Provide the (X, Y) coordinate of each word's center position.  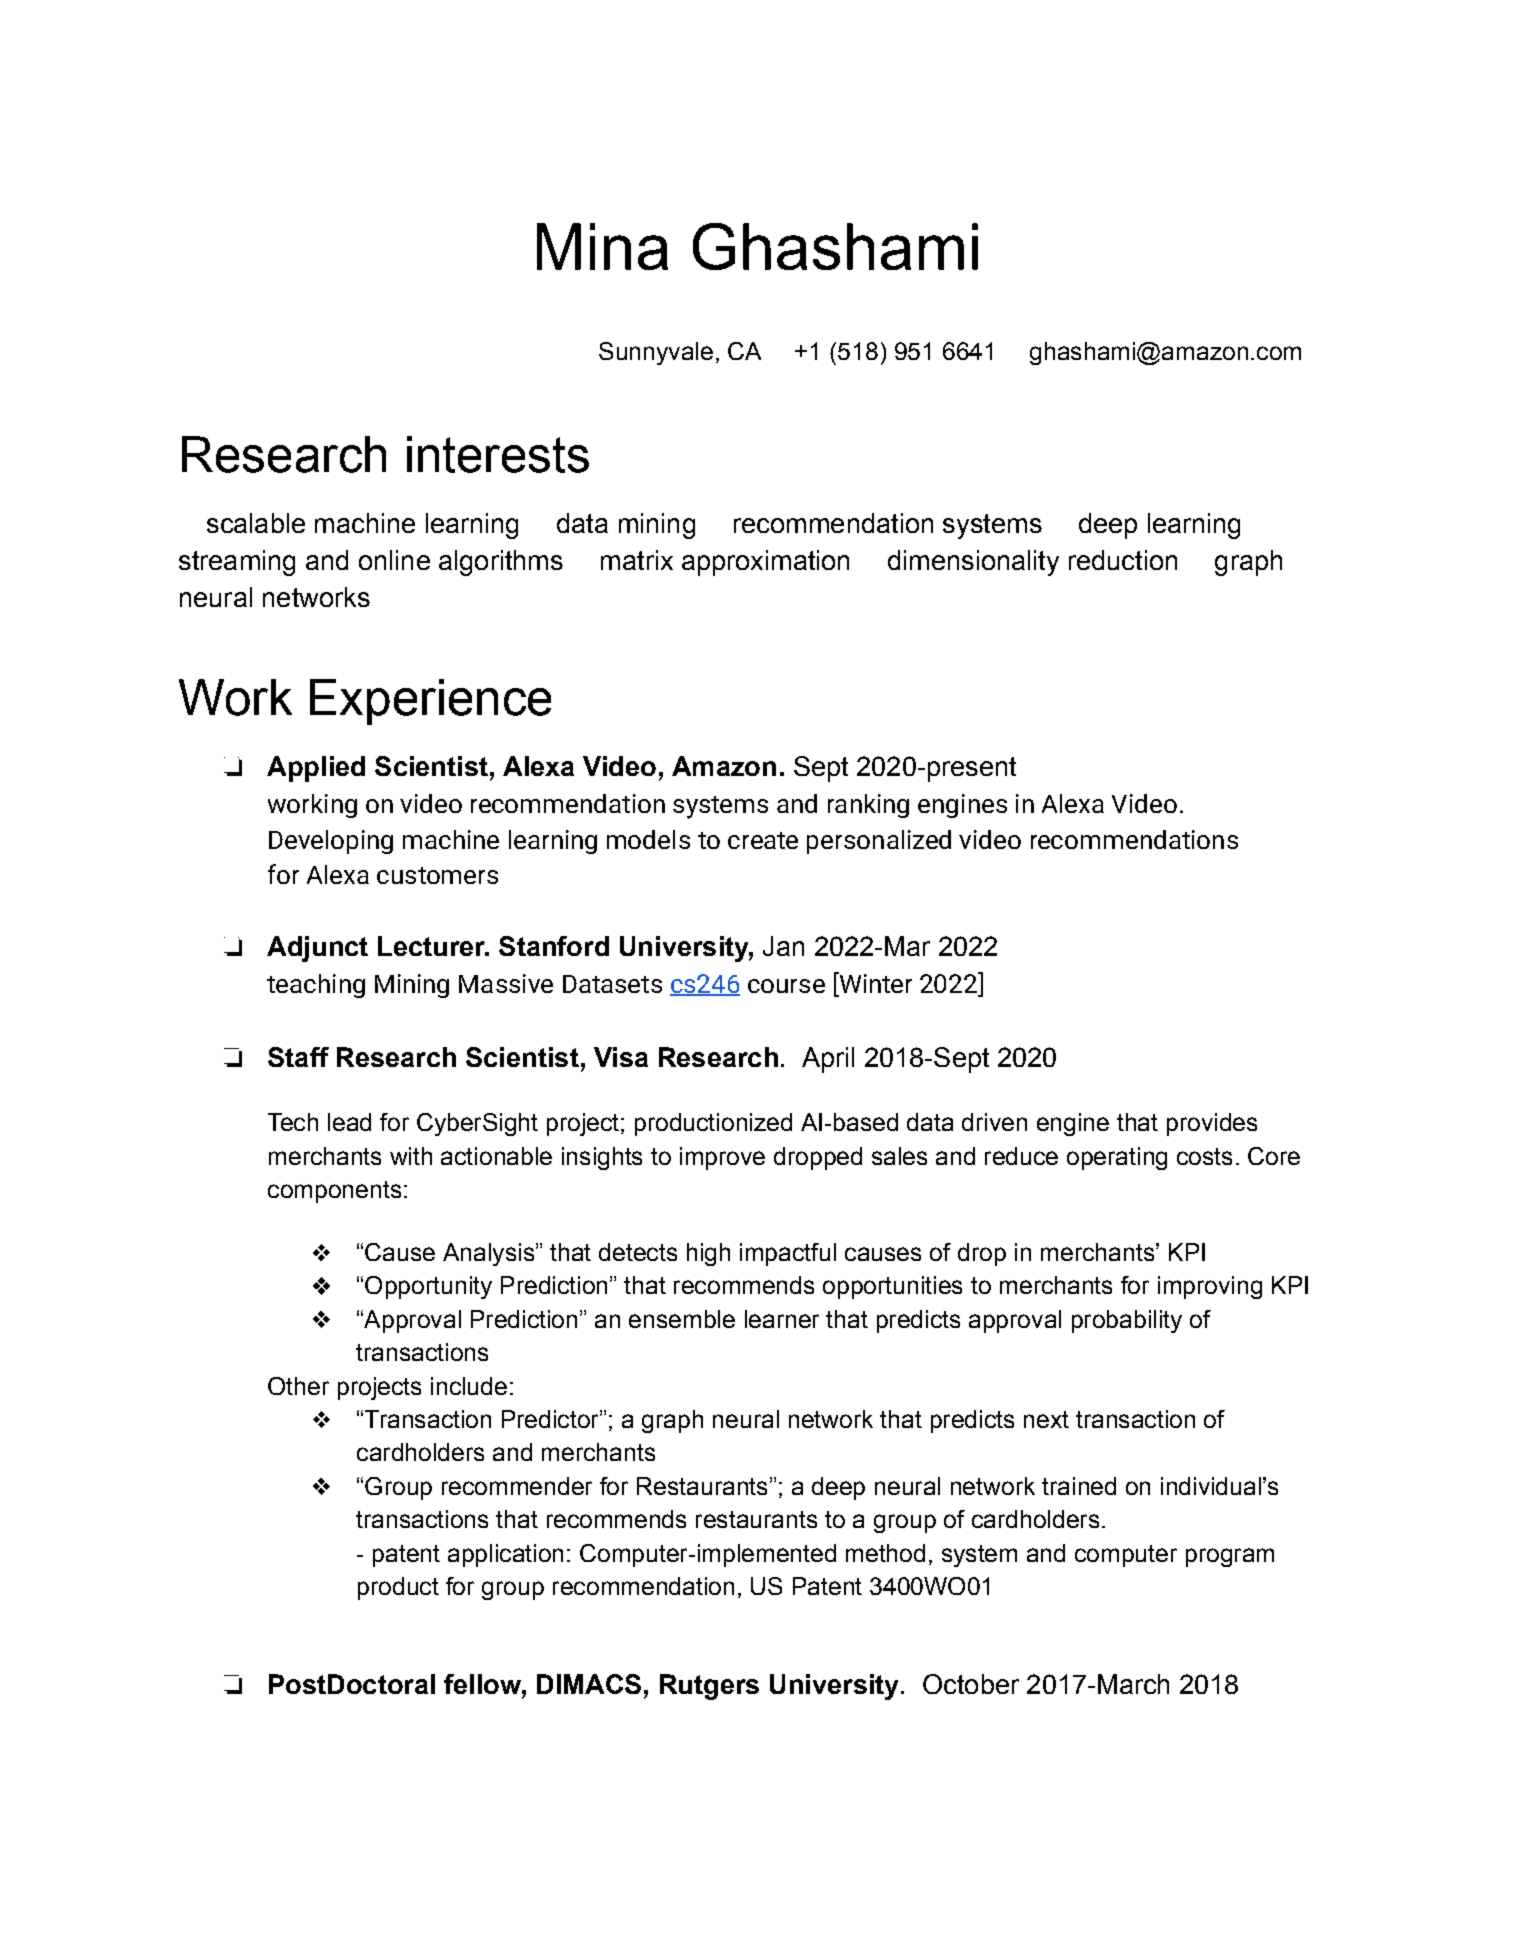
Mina (602, 246)
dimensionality (973, 563)
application (505, 1555)
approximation (765, 563)
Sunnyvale (656, 353)
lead (349, 1122)
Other (298, 1386)
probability (1127, 1321)
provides (1212, 1124)
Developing (331, 842)
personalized (879, 842)
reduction (1123, 560)
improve (722, 1158)
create (763, 840)
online (394, 560)
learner (782, 1319)
